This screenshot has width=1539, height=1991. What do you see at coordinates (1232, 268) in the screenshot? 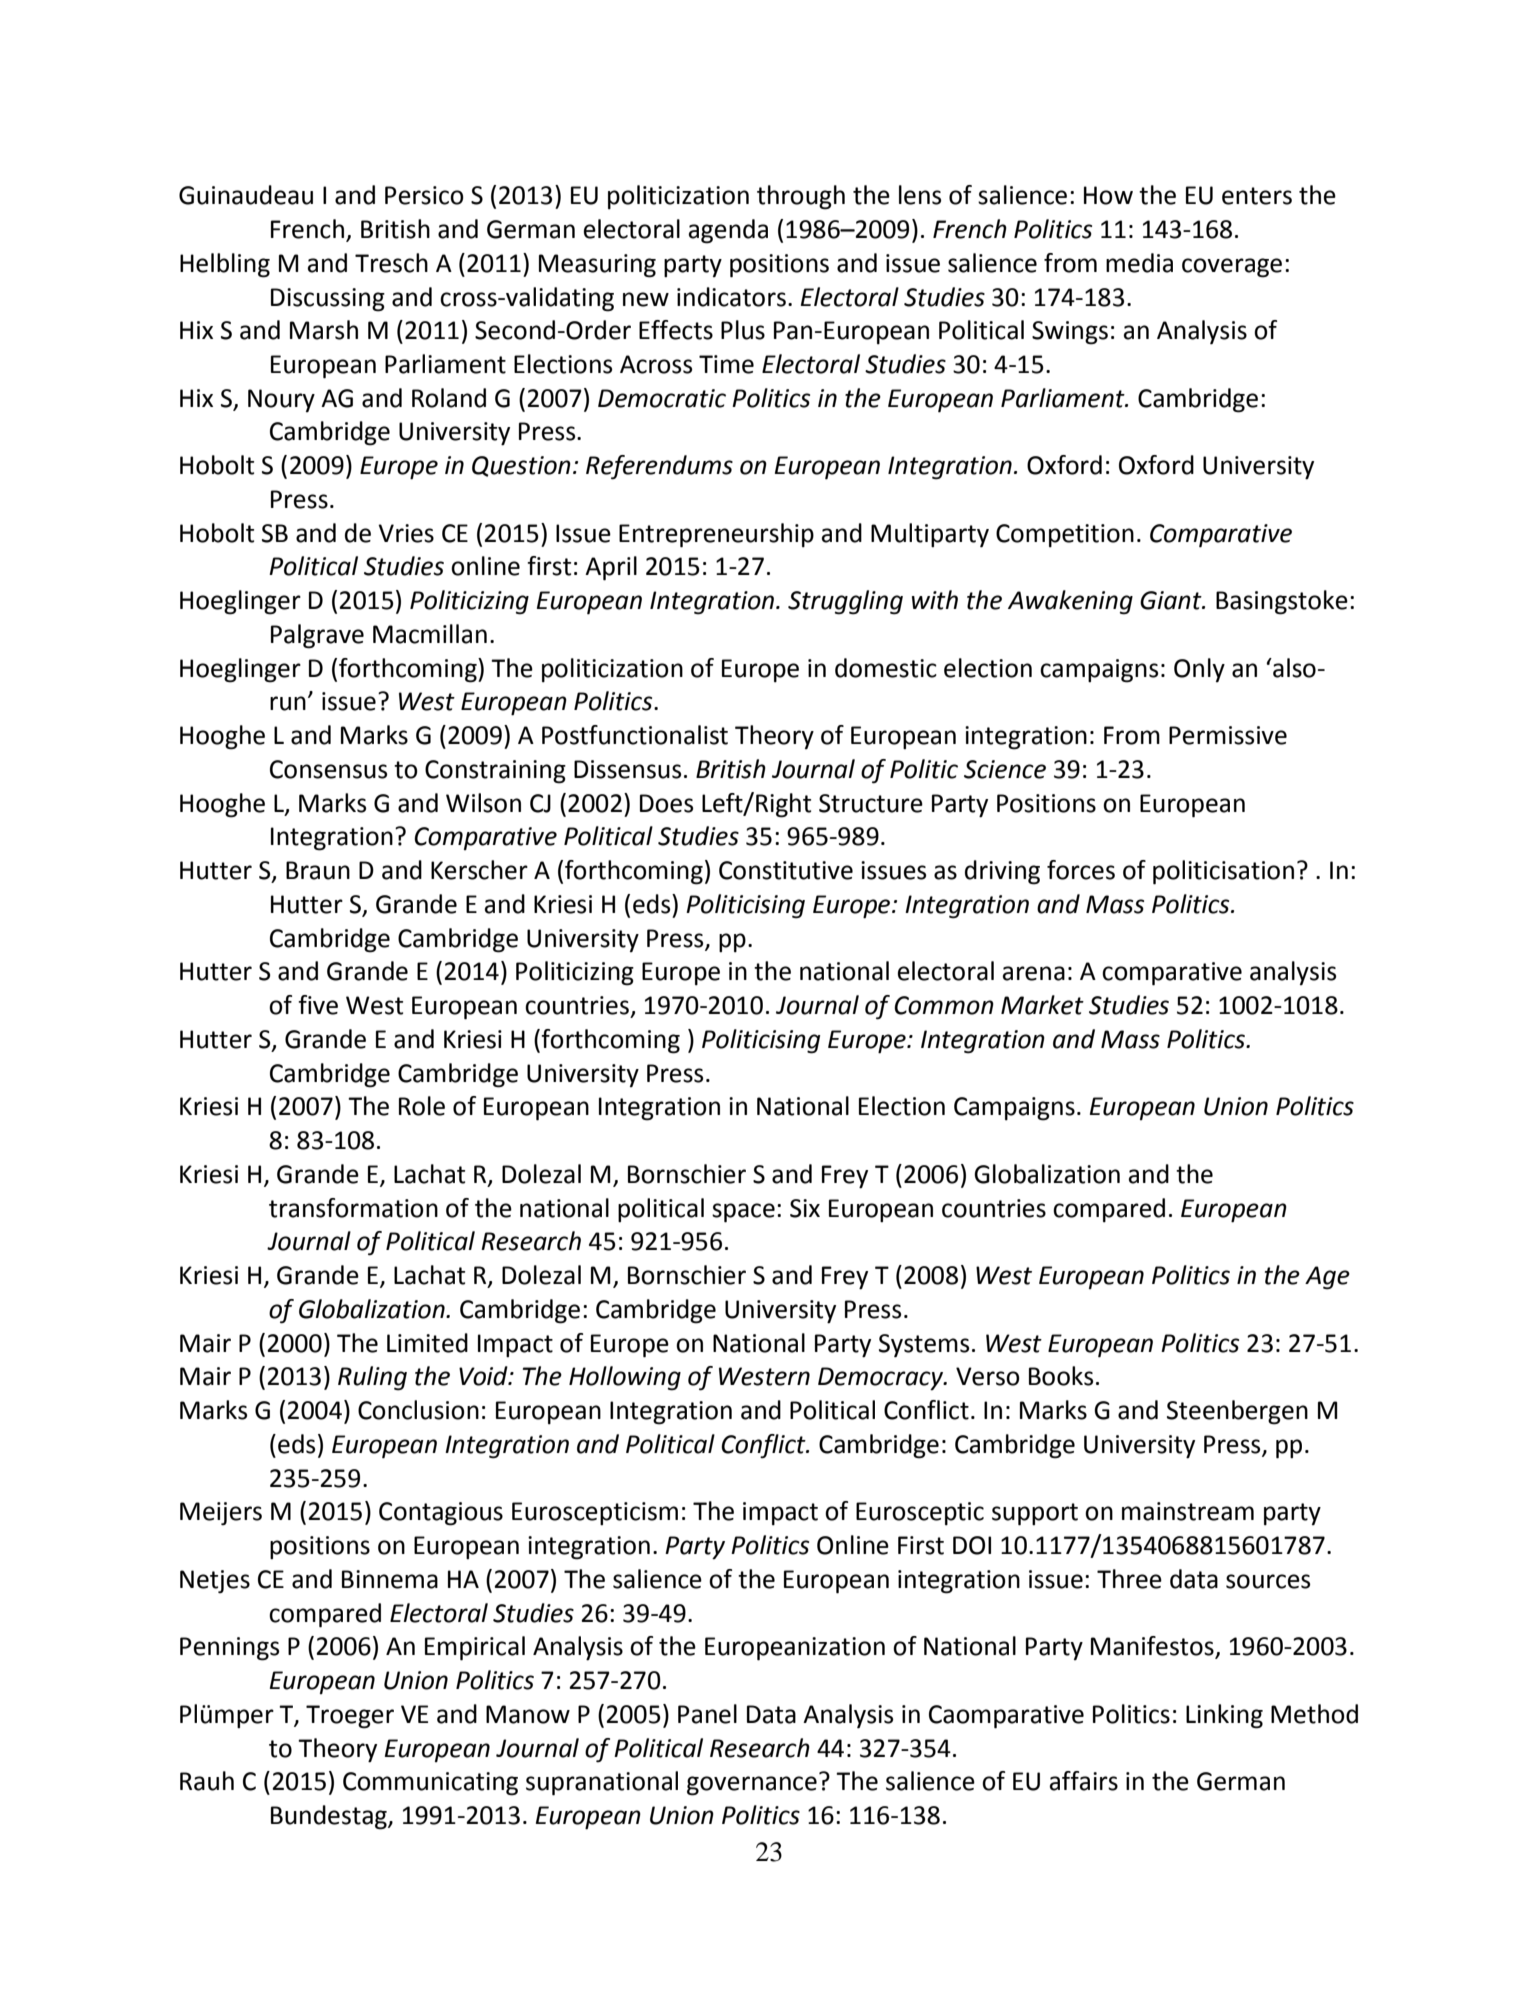
I see `coverage` at bounding box center [1232, 268].
